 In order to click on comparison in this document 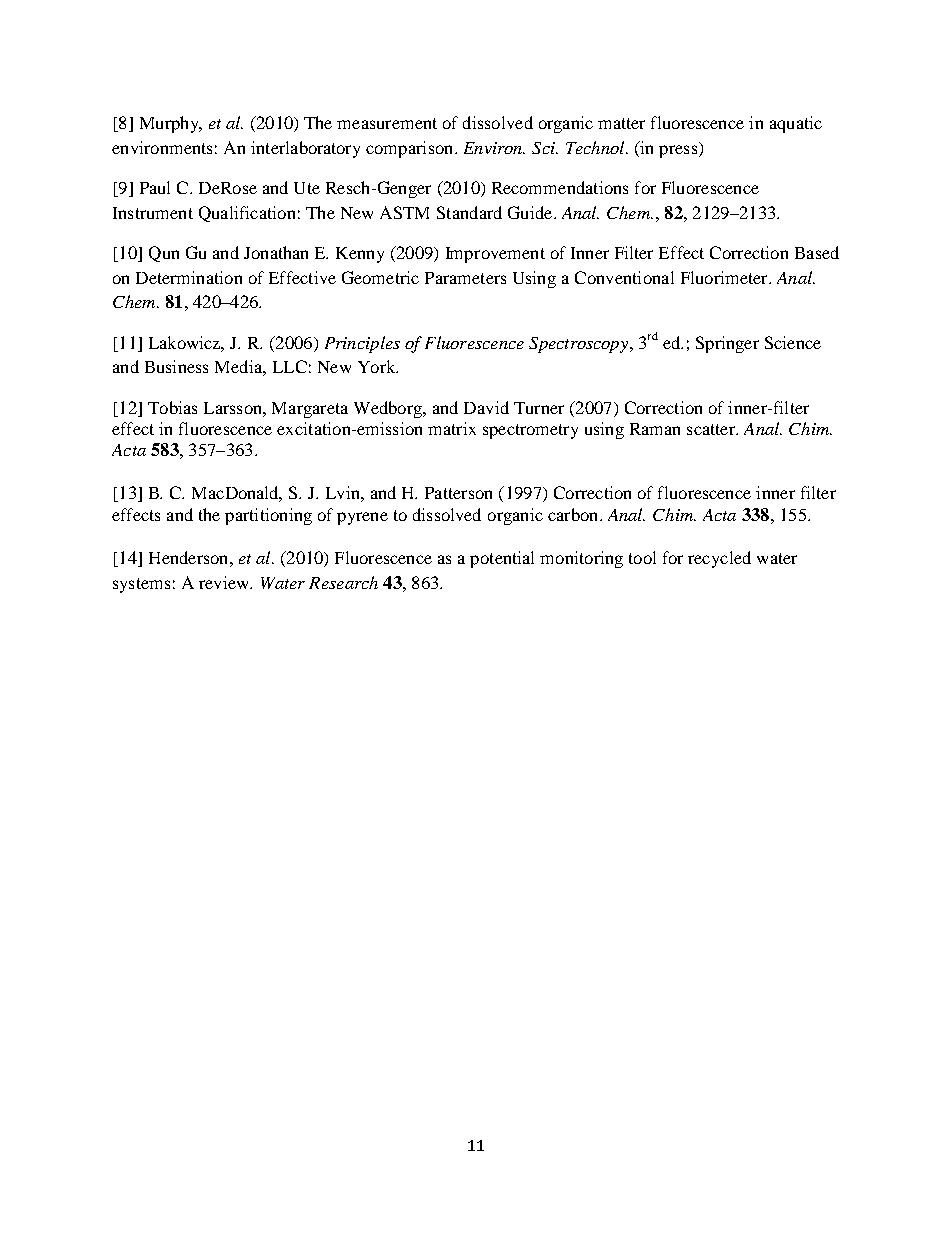, I will do `click(411, 149)`.
